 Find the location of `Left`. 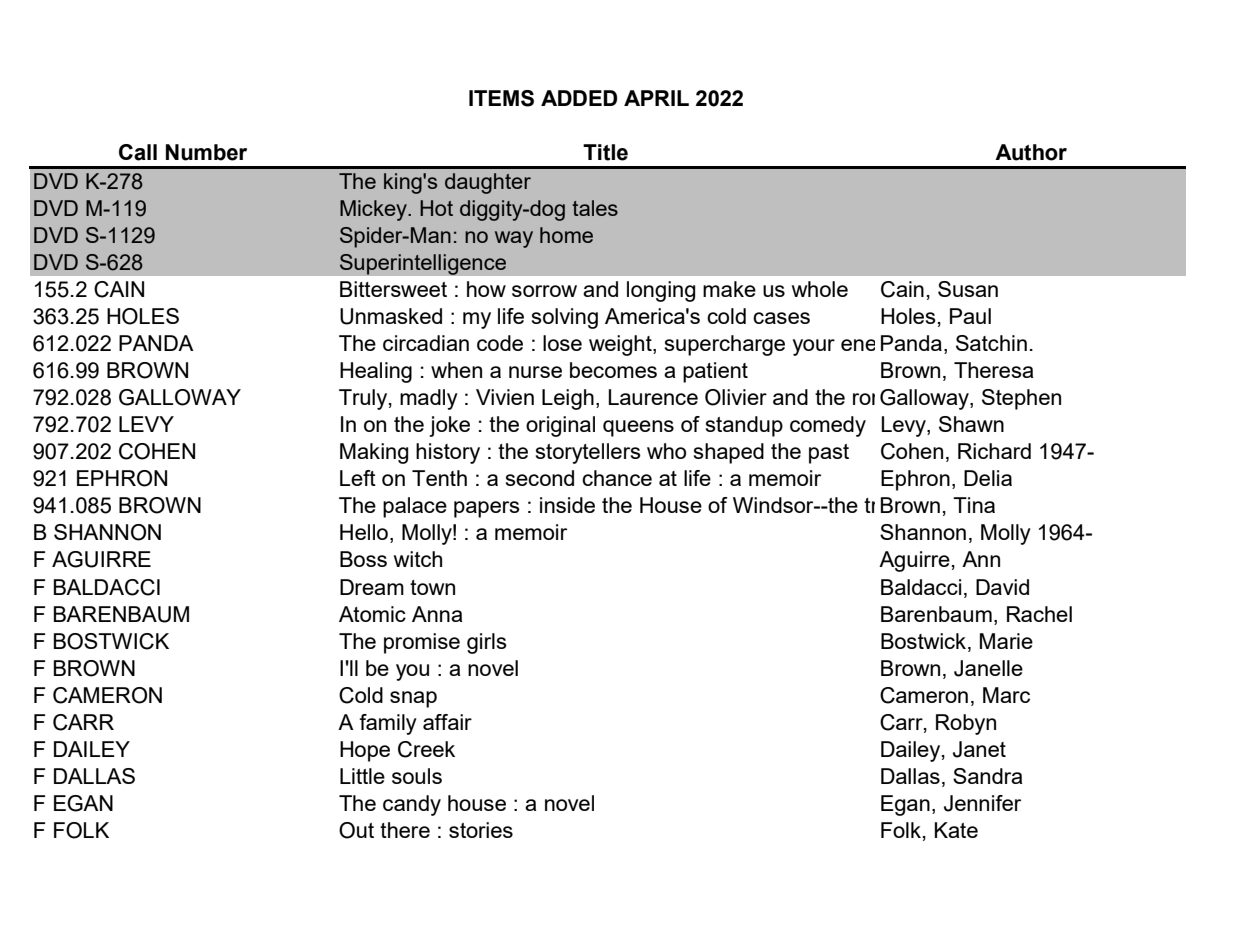

Left is located at coordinates (358, 478).
